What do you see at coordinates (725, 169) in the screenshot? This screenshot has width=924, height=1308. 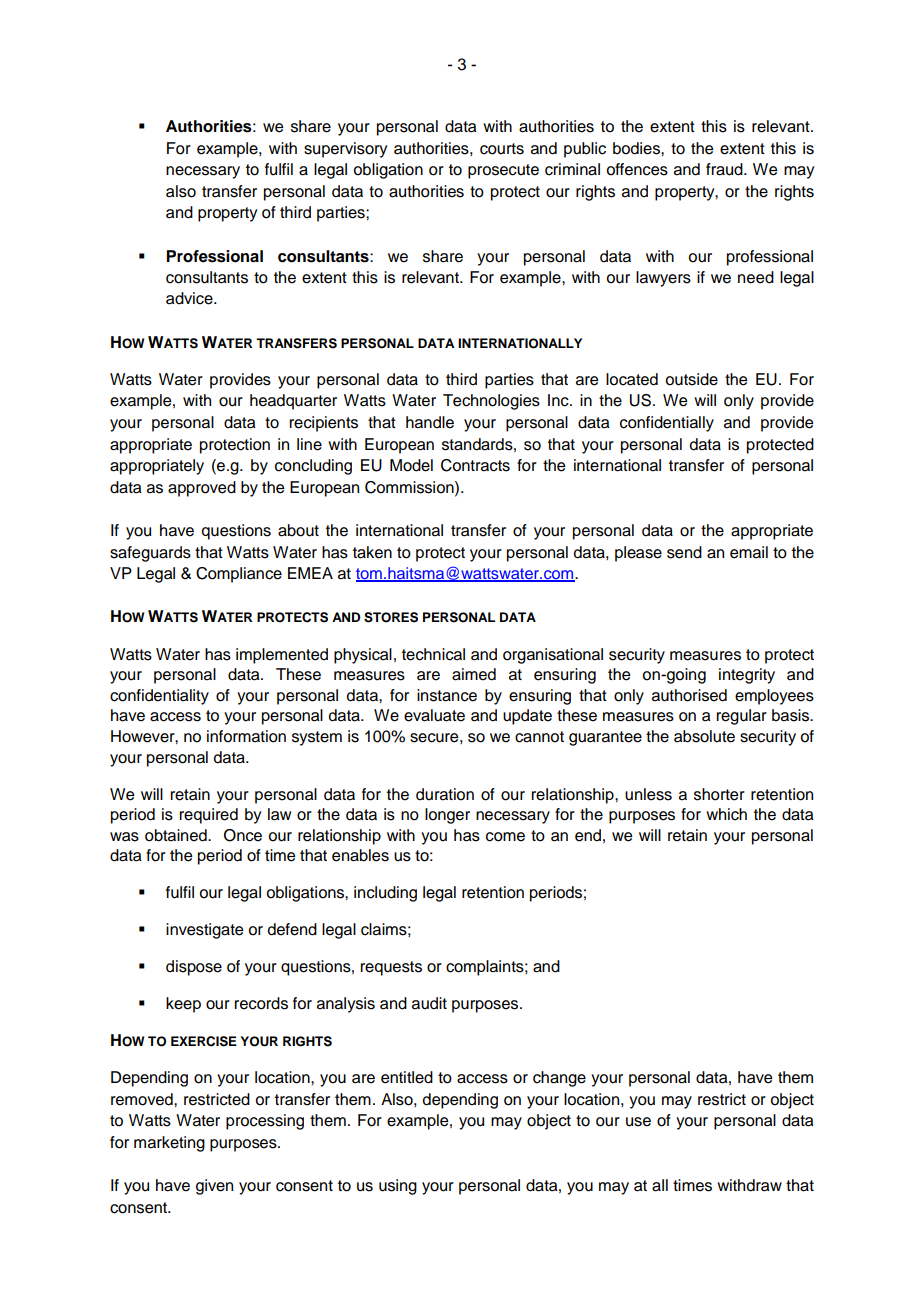 I see `fraud` at bounding box center [725, 169].
